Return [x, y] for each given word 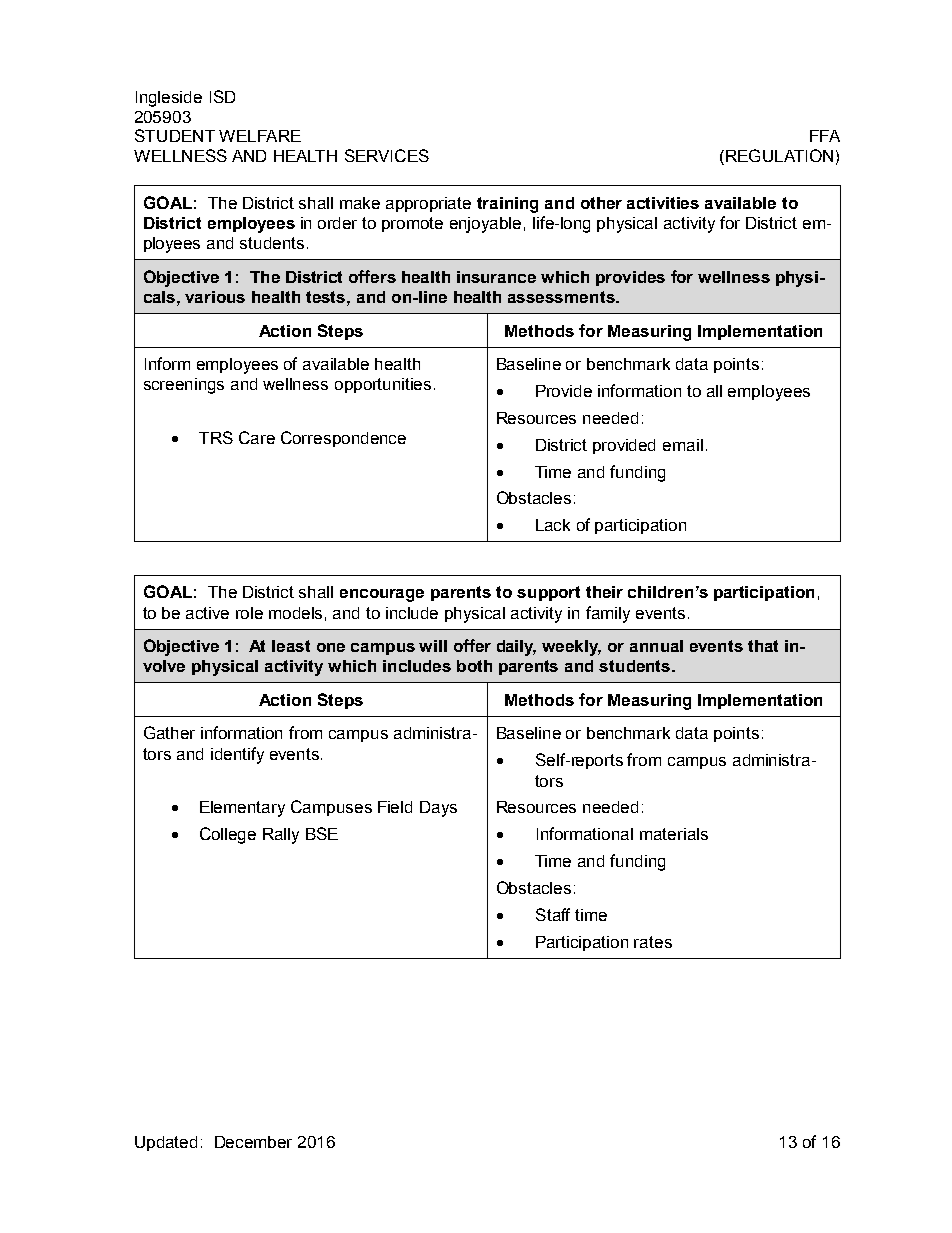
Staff [553, 914]
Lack [553, 525]
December [253, 1142]
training [507, 205]
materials [674, 834]
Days [438, 809]
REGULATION [778, 157]
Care [257, 437]
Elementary [242, 809]
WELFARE [260, 136]
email [683, 445]
